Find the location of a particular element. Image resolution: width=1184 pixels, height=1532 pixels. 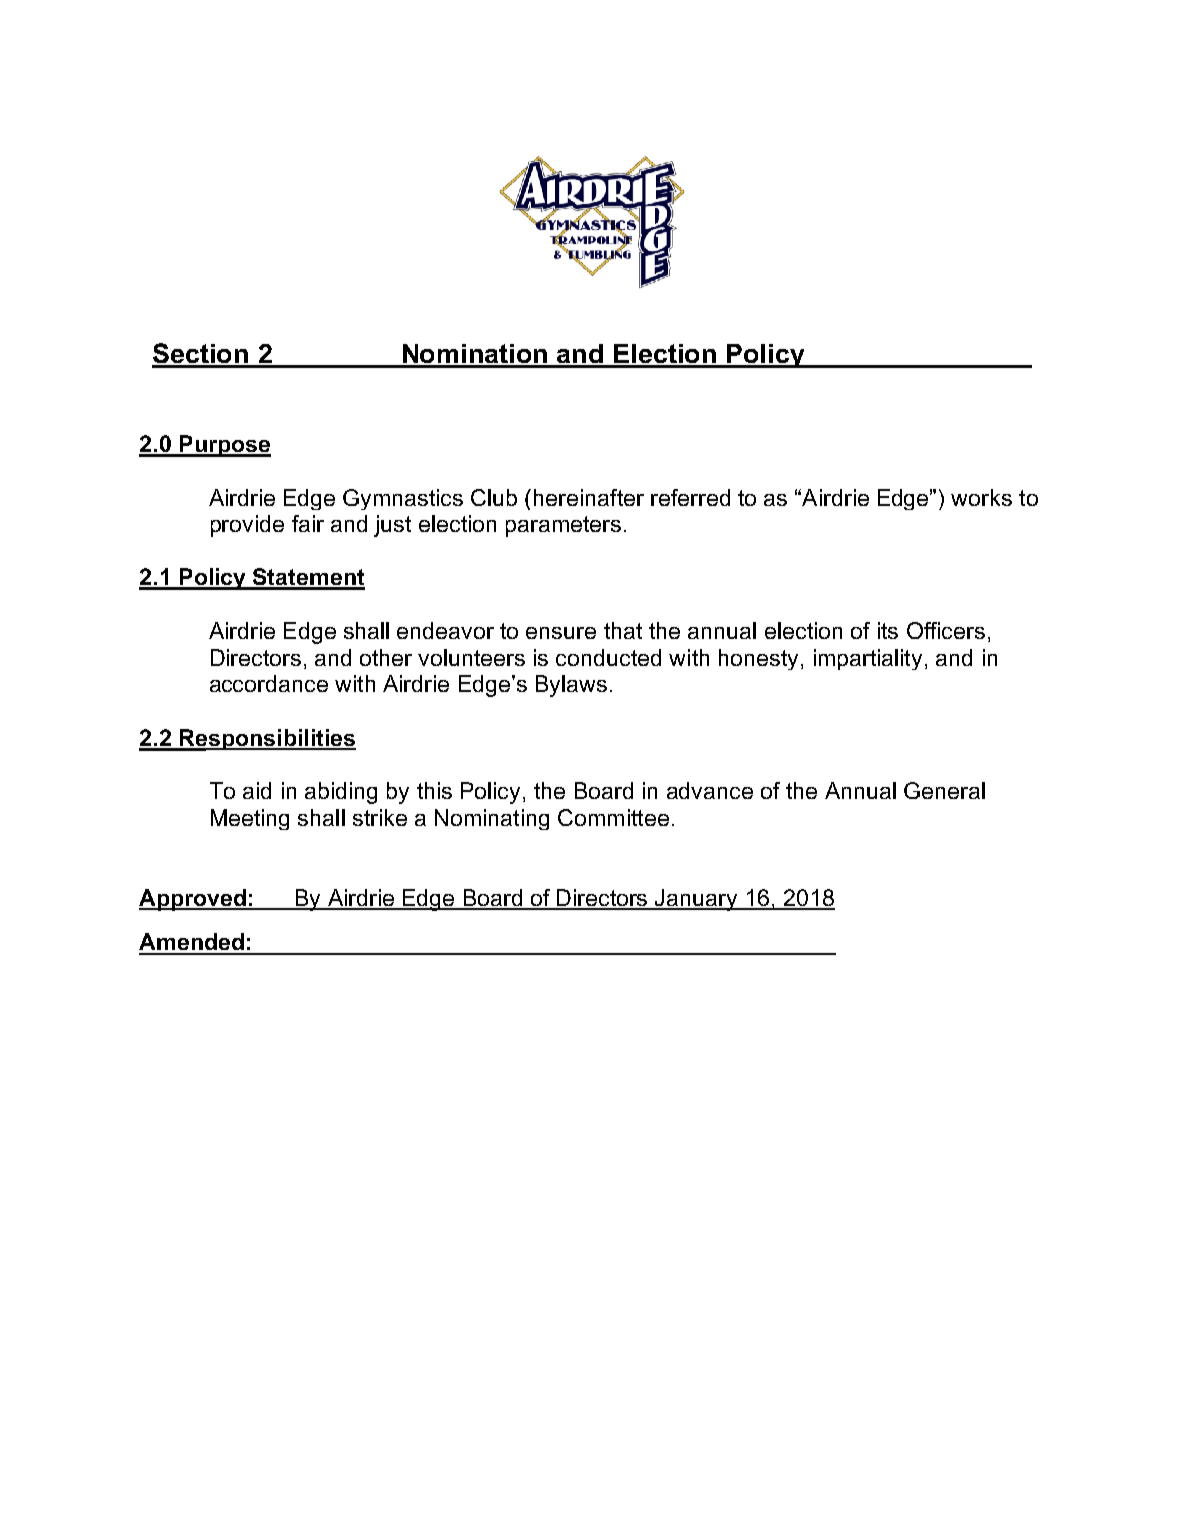

accordance is located at coordinates (269, 683).
